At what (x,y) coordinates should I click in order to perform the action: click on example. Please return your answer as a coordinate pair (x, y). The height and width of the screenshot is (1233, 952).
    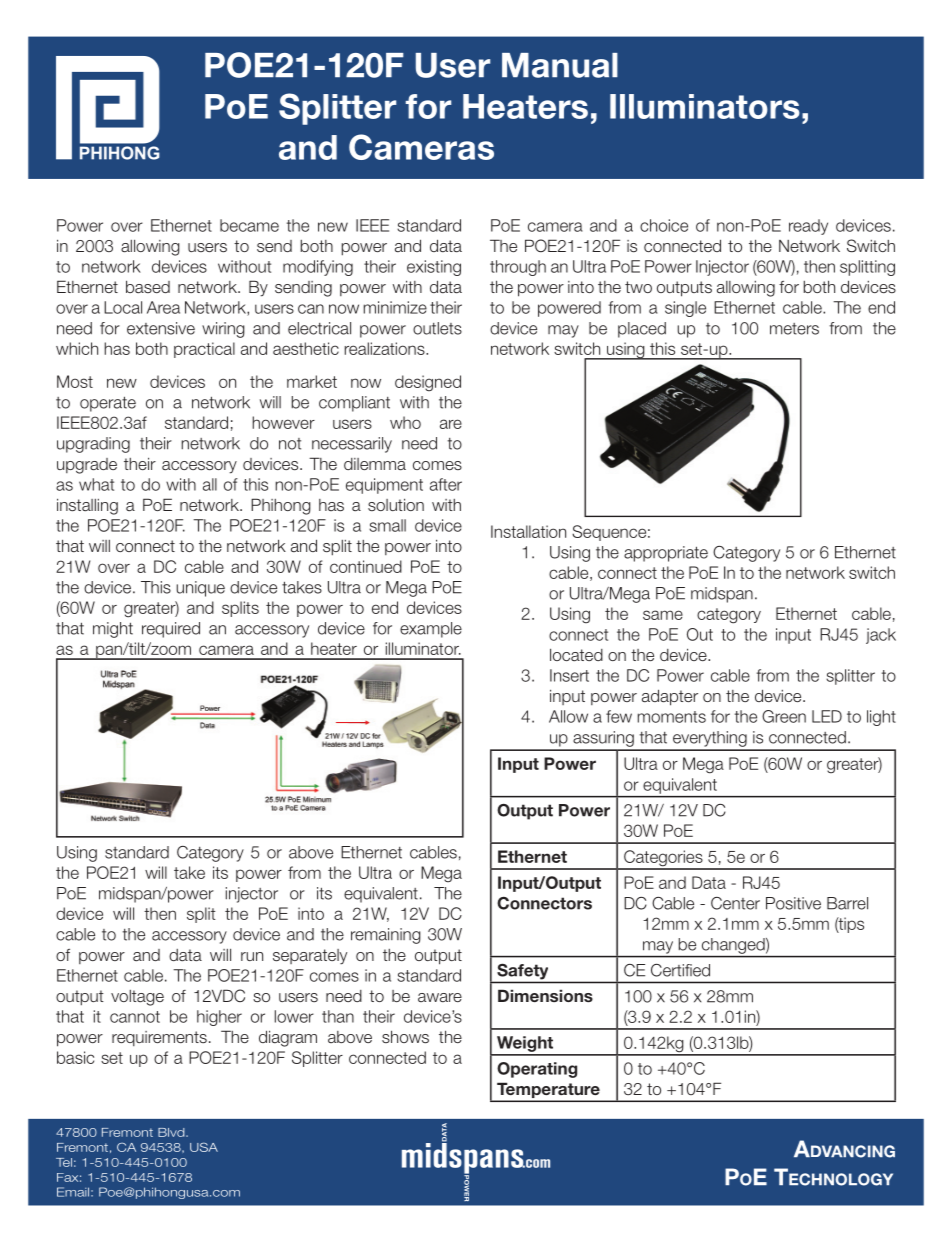
    Looking at the image, I should click on (431, 630).
